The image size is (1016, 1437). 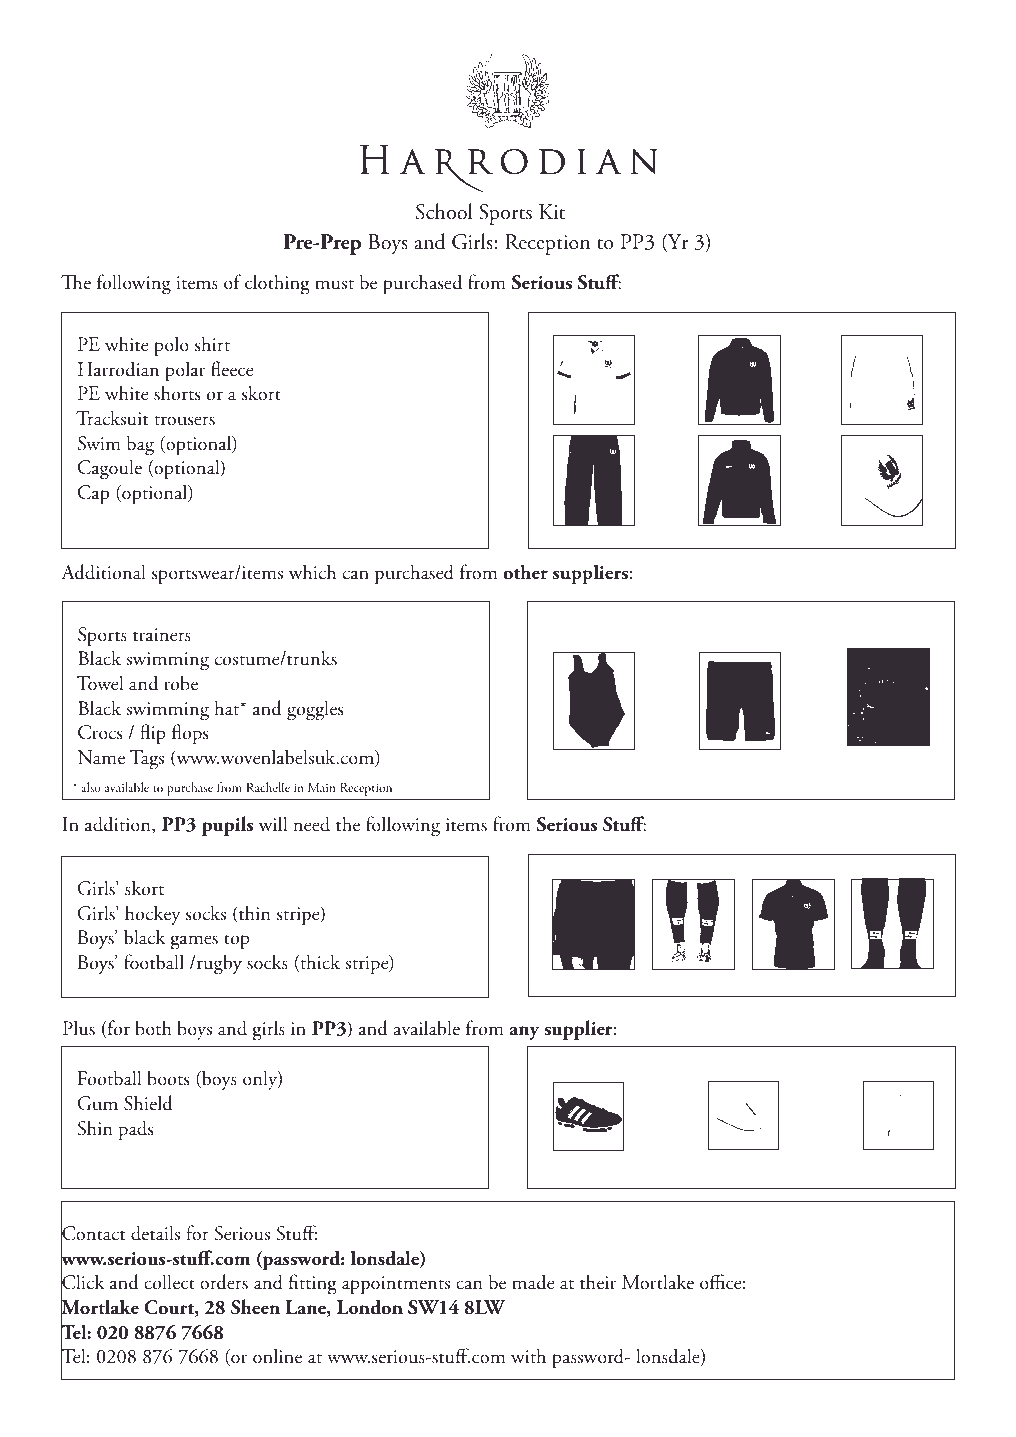 What do you see at coordinates (312, 572) in the screenshot?
I see `which` at bounding box center [312, 572].
